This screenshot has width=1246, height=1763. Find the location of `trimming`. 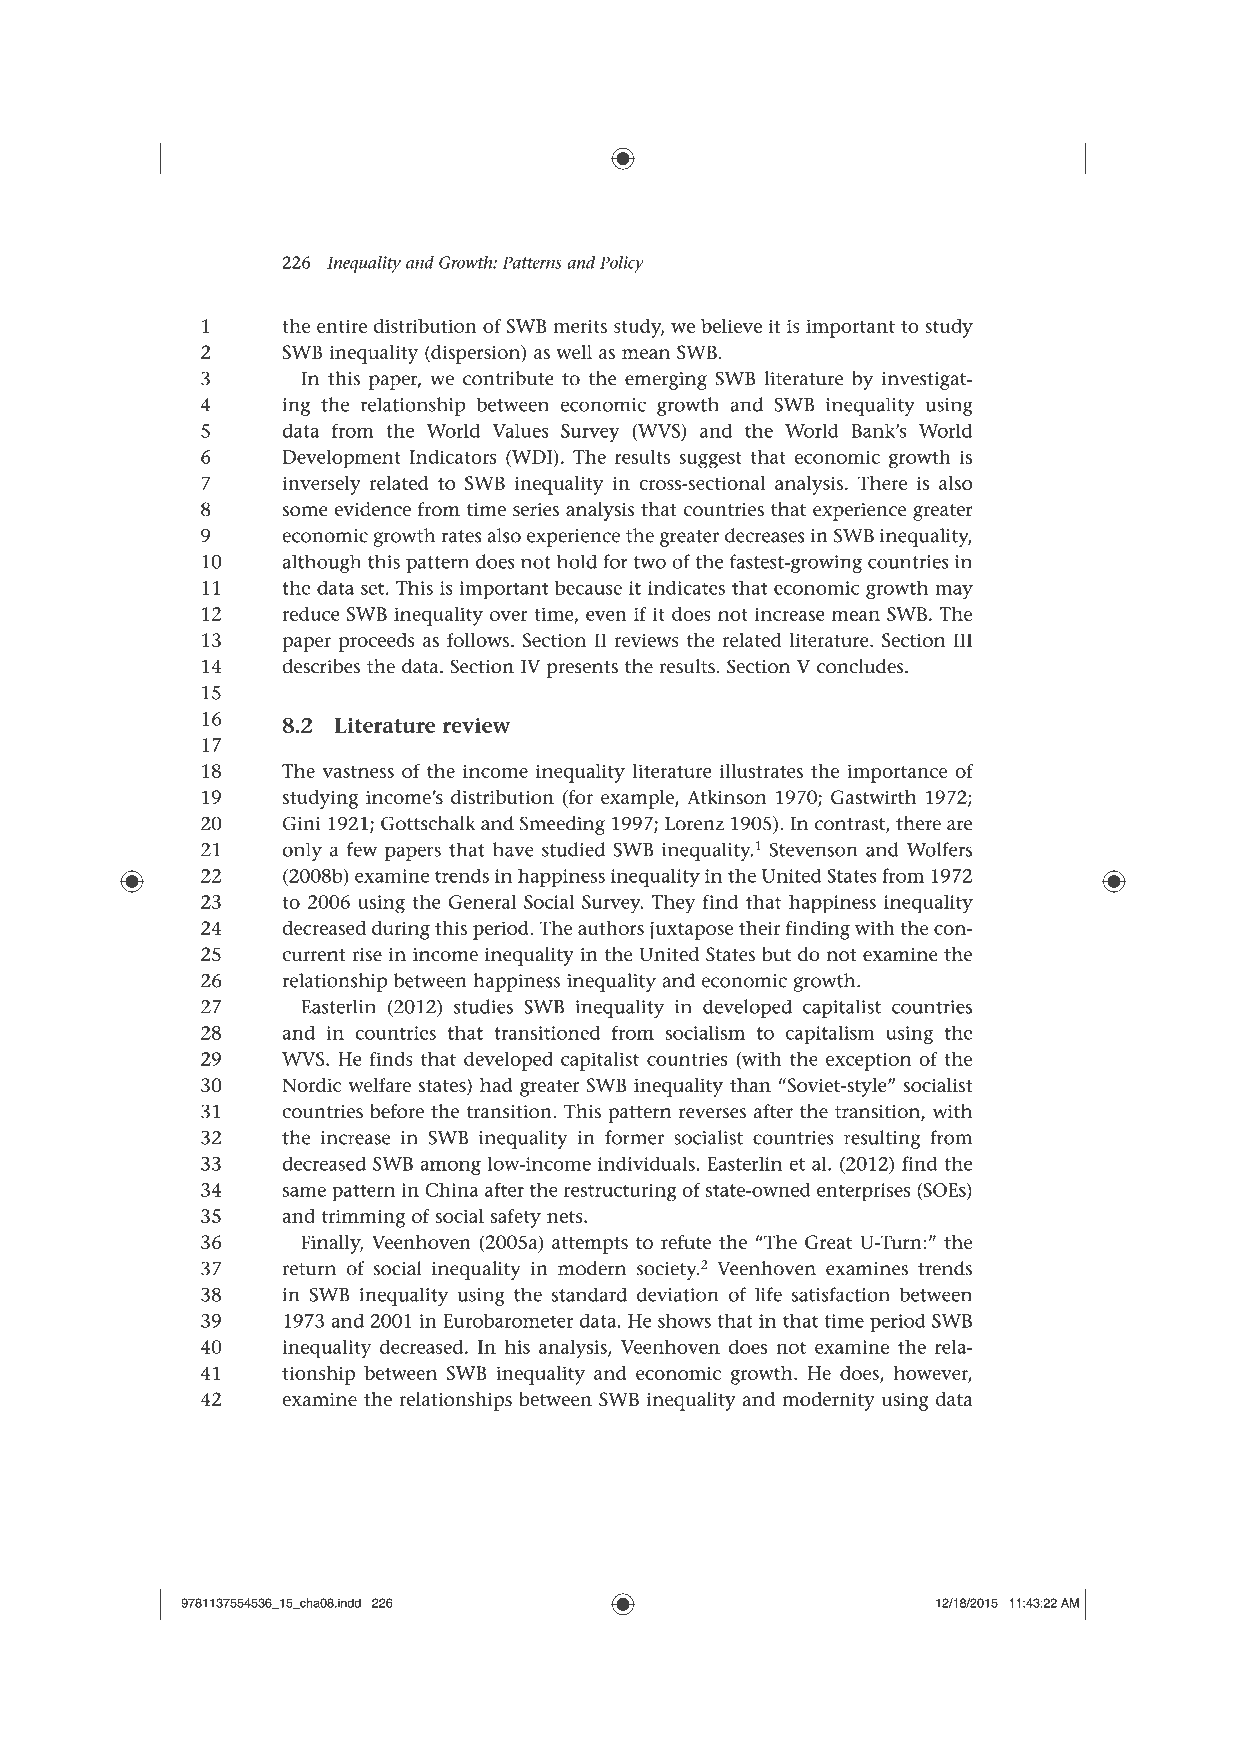

trimming is located at coordinates (363, 1218).
